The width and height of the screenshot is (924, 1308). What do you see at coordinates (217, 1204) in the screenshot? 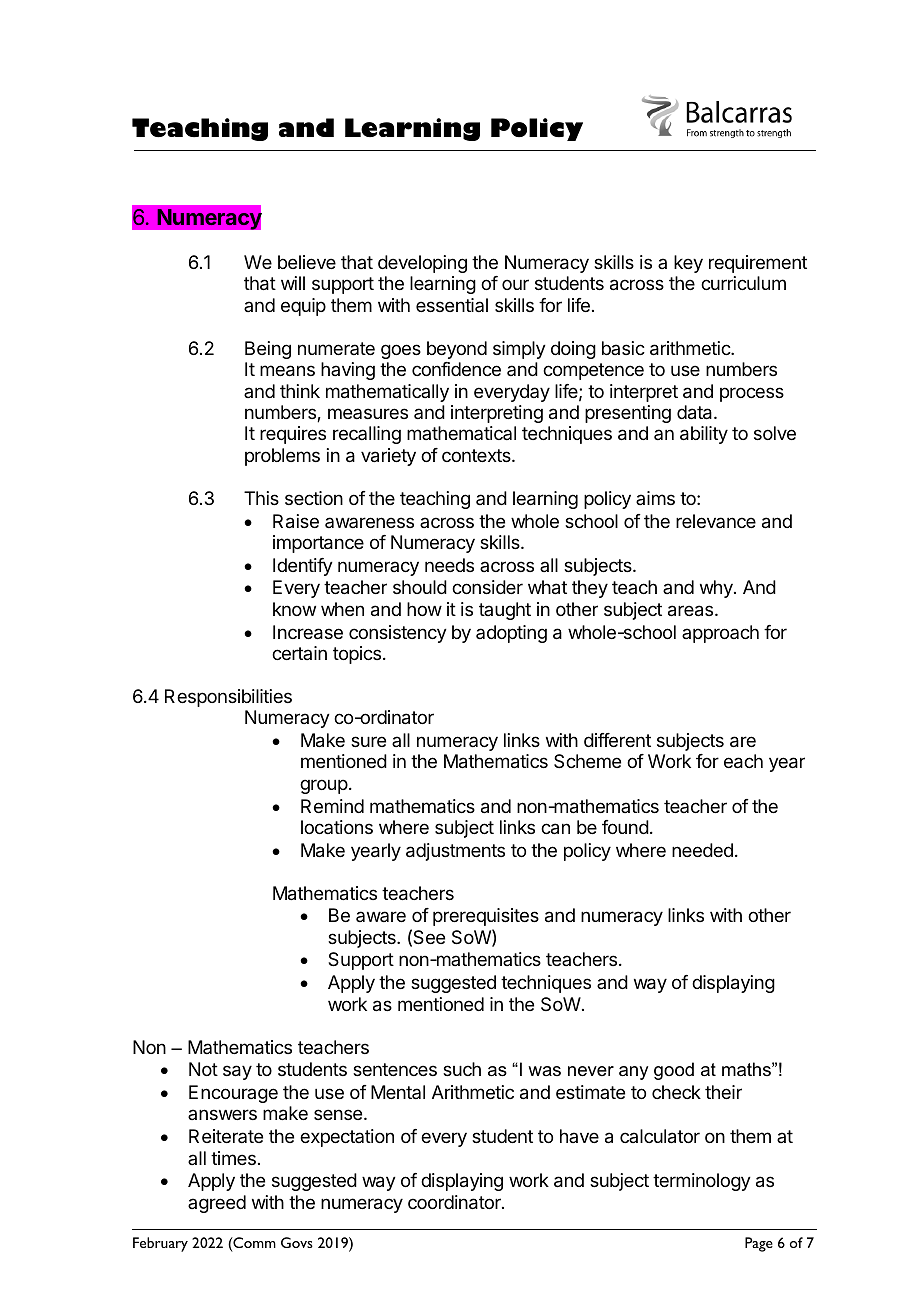
I see `agreed` at bounding box center [217, 1204].
